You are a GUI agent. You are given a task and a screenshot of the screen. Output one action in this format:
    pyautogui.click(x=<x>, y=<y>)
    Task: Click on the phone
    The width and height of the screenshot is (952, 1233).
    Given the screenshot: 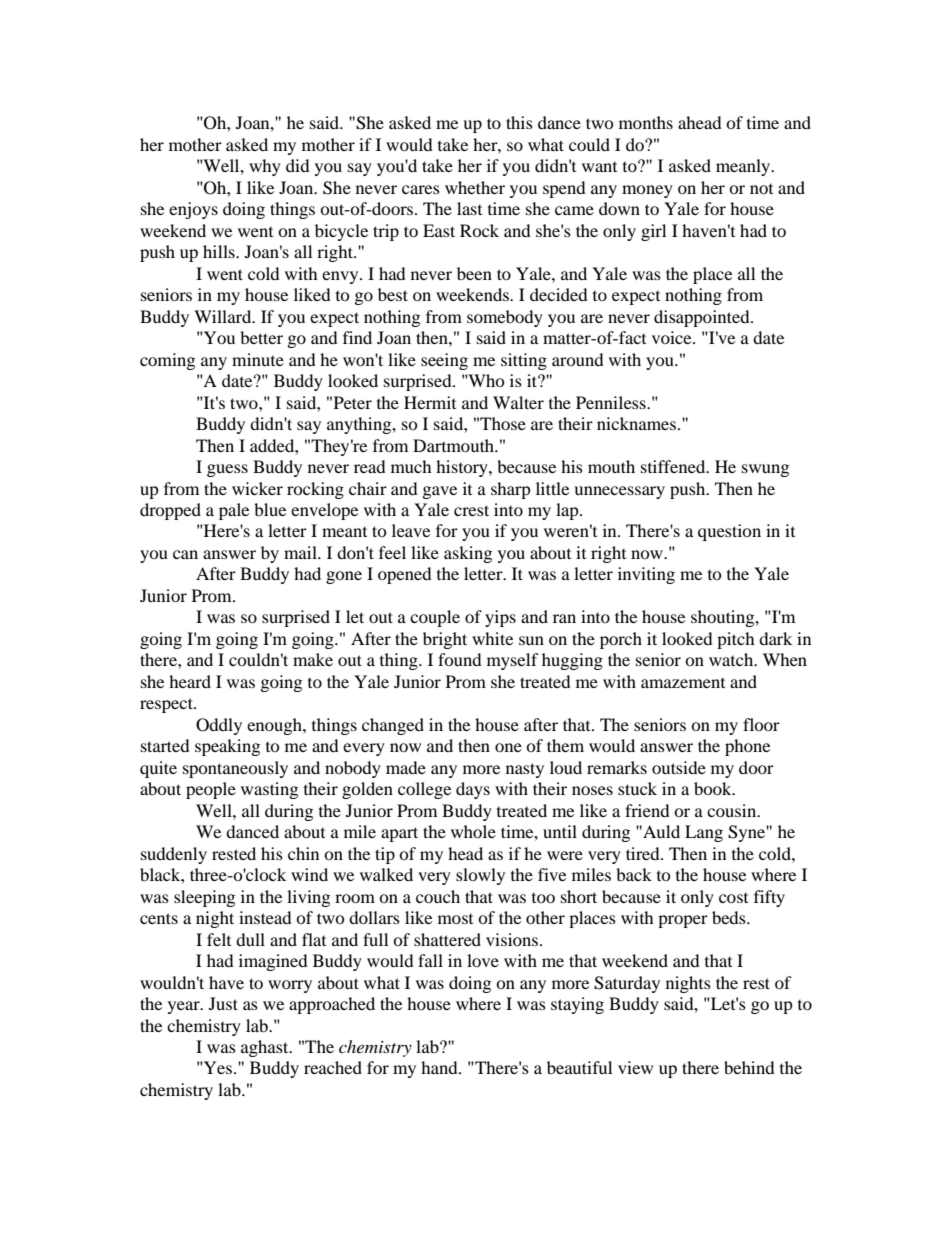 What is the action you would take?
    pyautogui.click(x=747, y=747)
